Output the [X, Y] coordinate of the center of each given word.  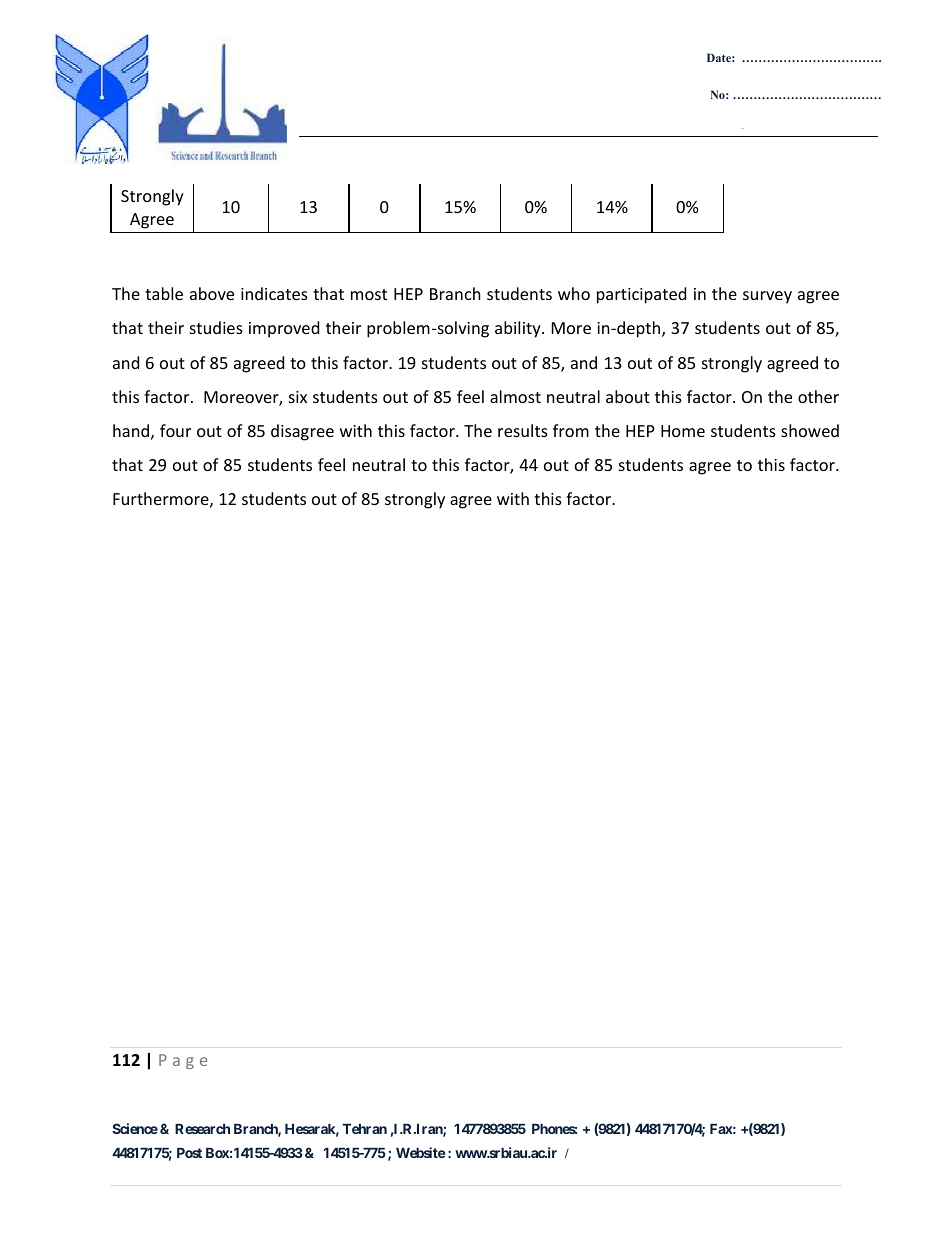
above [212, 293]
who [574, 293]
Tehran [364, 1129]
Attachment [743, 132]
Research [202, 1129]
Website [421, 1152]
